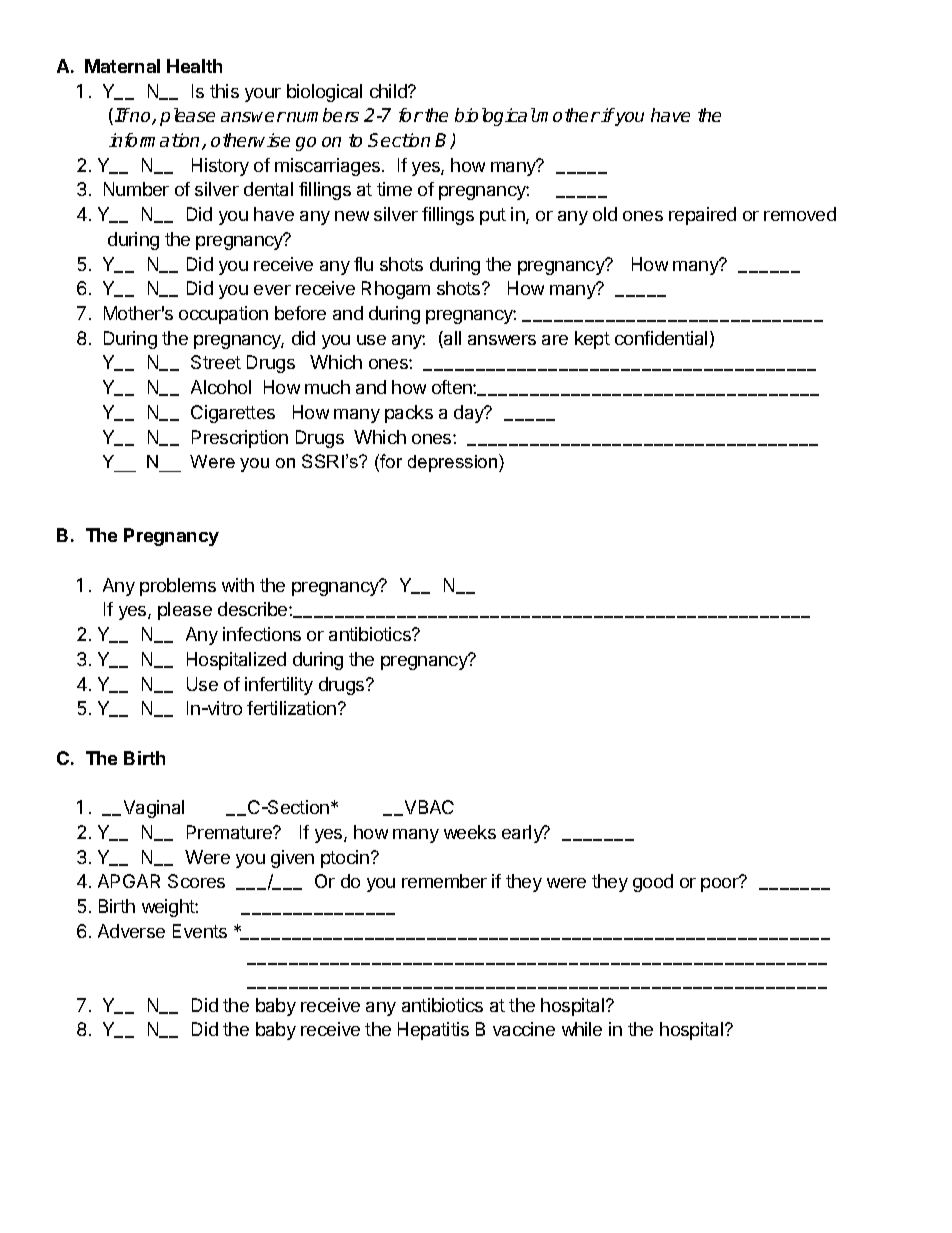 The image size is (952, 1233). Describe the element at coordinates (582, 1029) in the image. I see `while` at that location.
